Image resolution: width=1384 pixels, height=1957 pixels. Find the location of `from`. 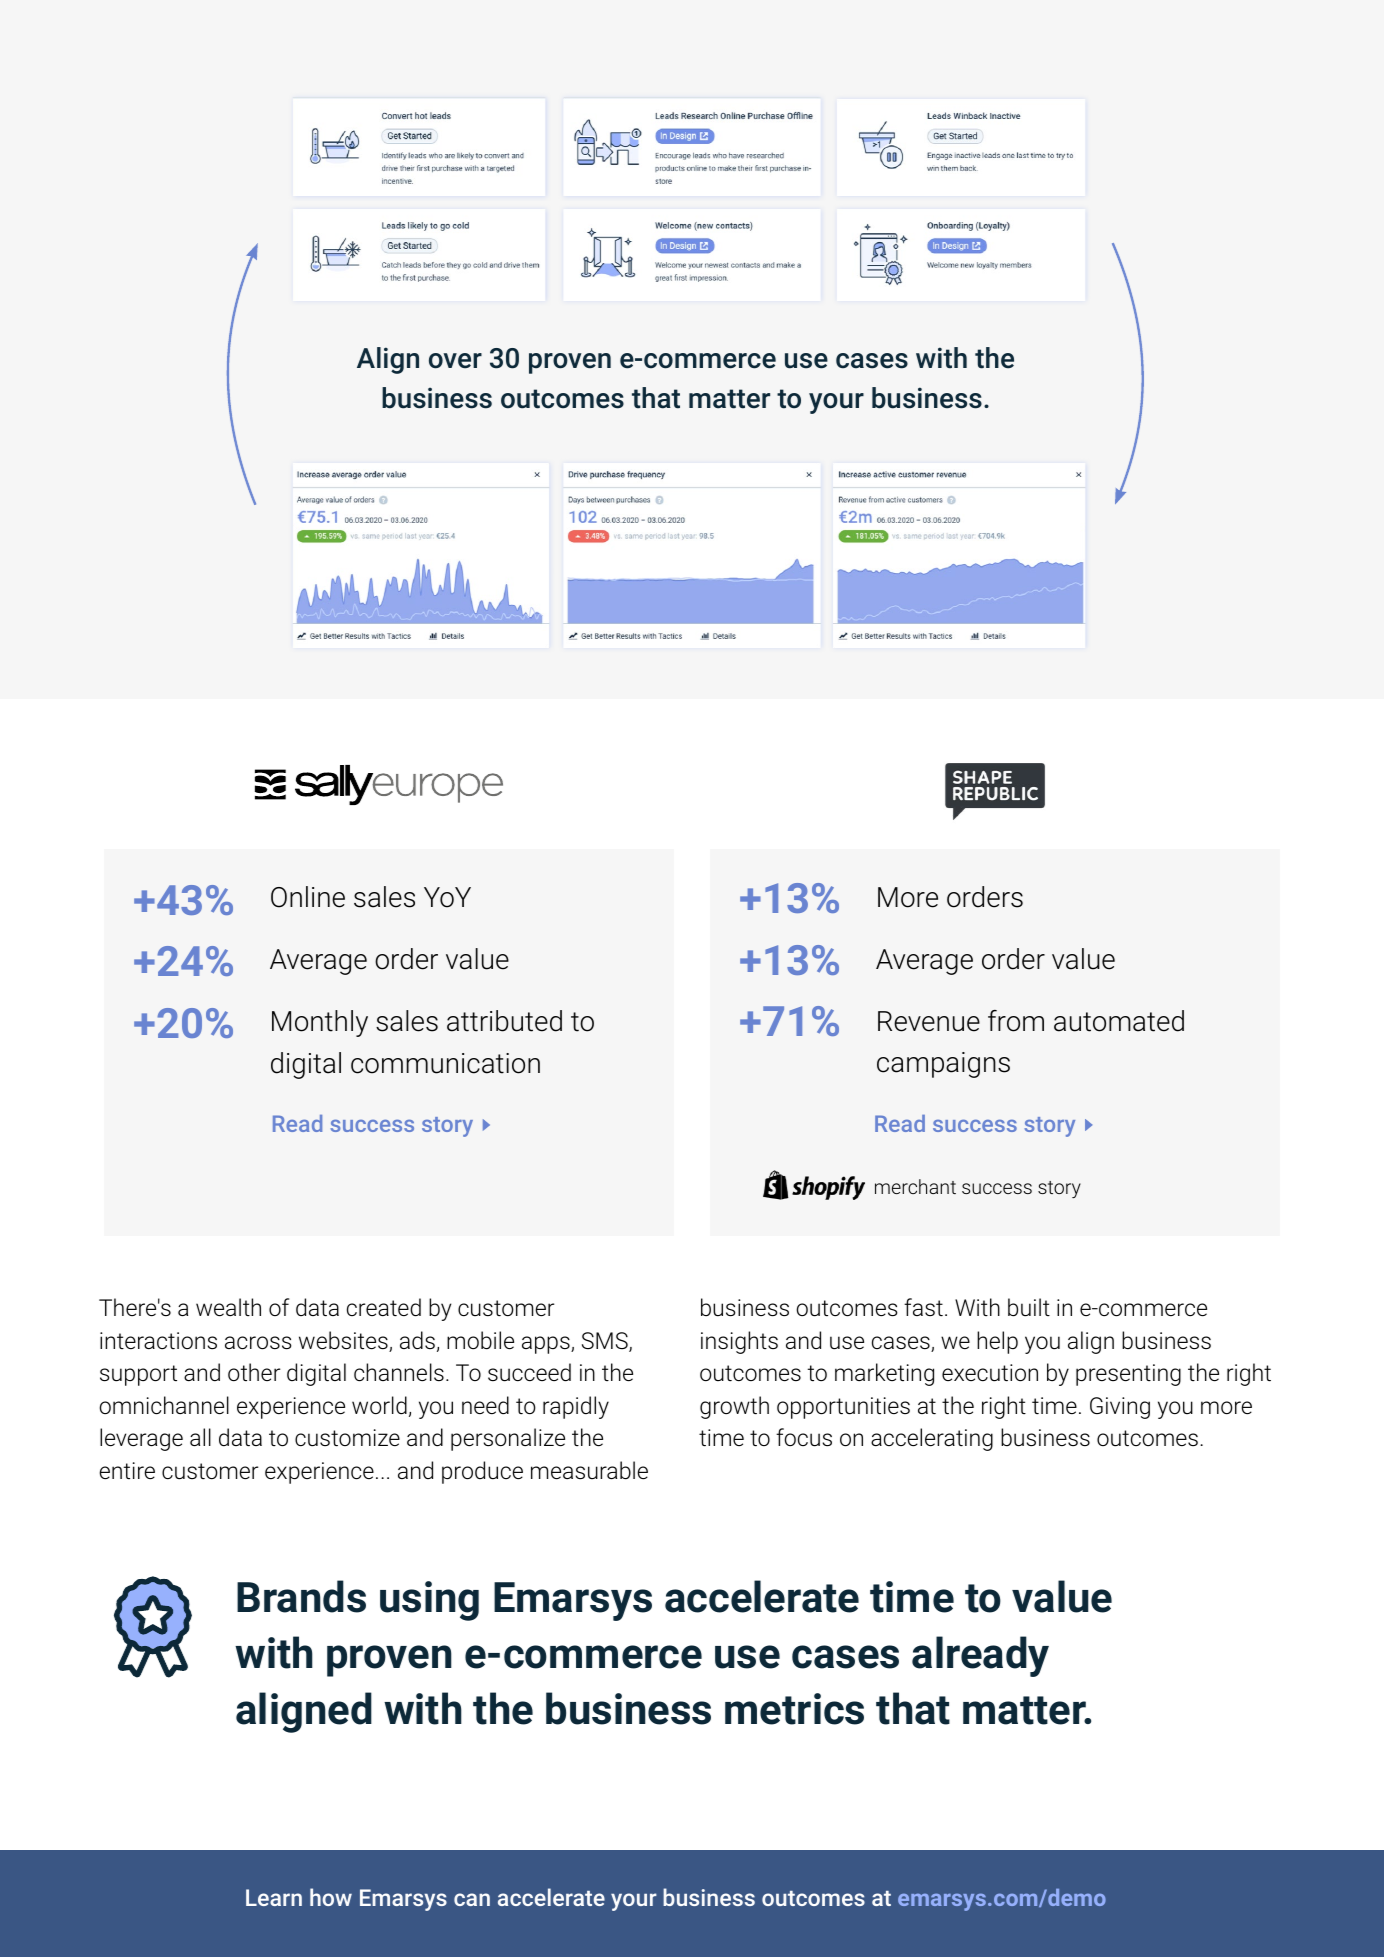

from is located at coordinates (1016, 1021).
